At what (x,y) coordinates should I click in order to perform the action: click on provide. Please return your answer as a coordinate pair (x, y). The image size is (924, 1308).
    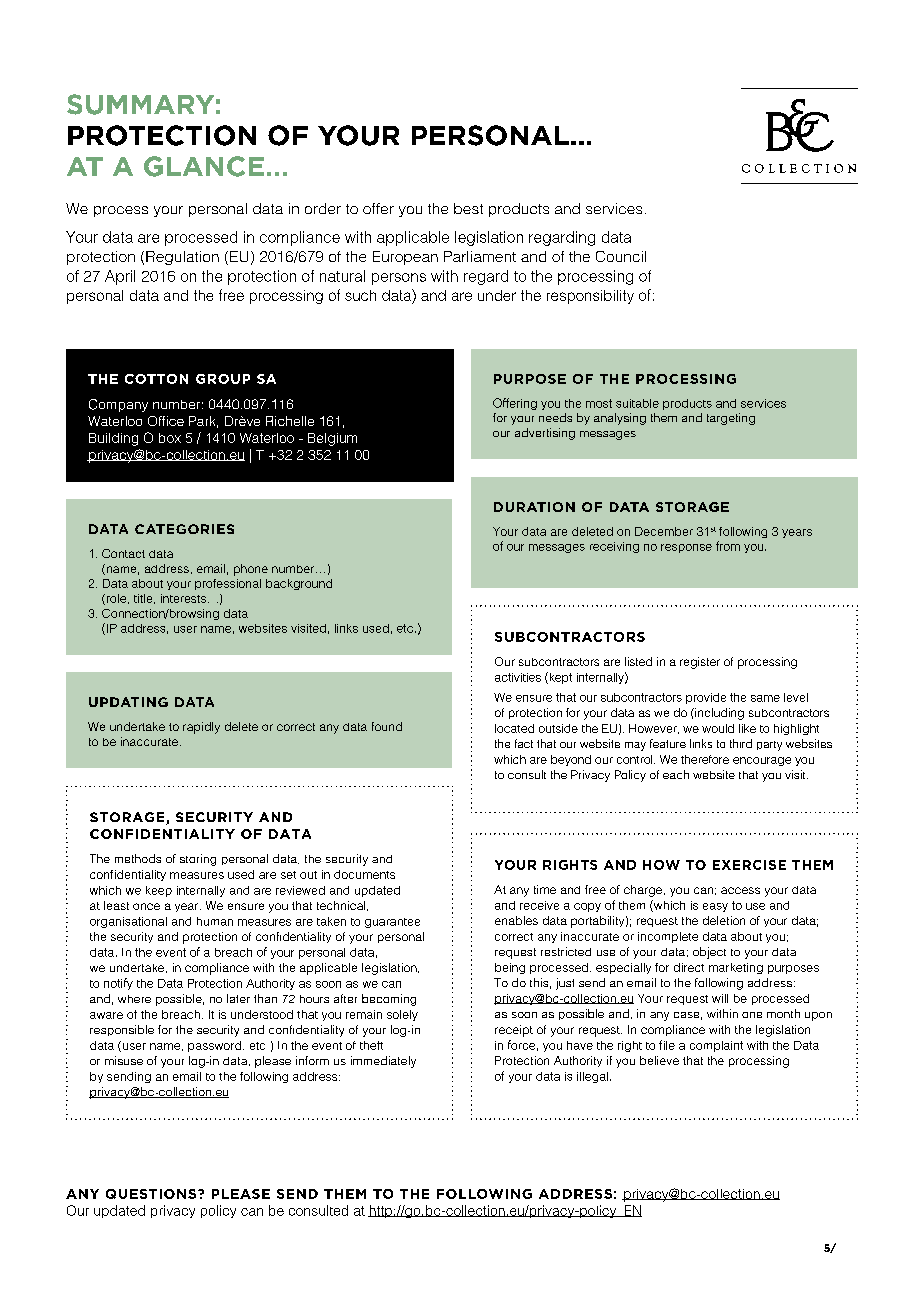
    Looking at the image, I should click on (706, 698).
